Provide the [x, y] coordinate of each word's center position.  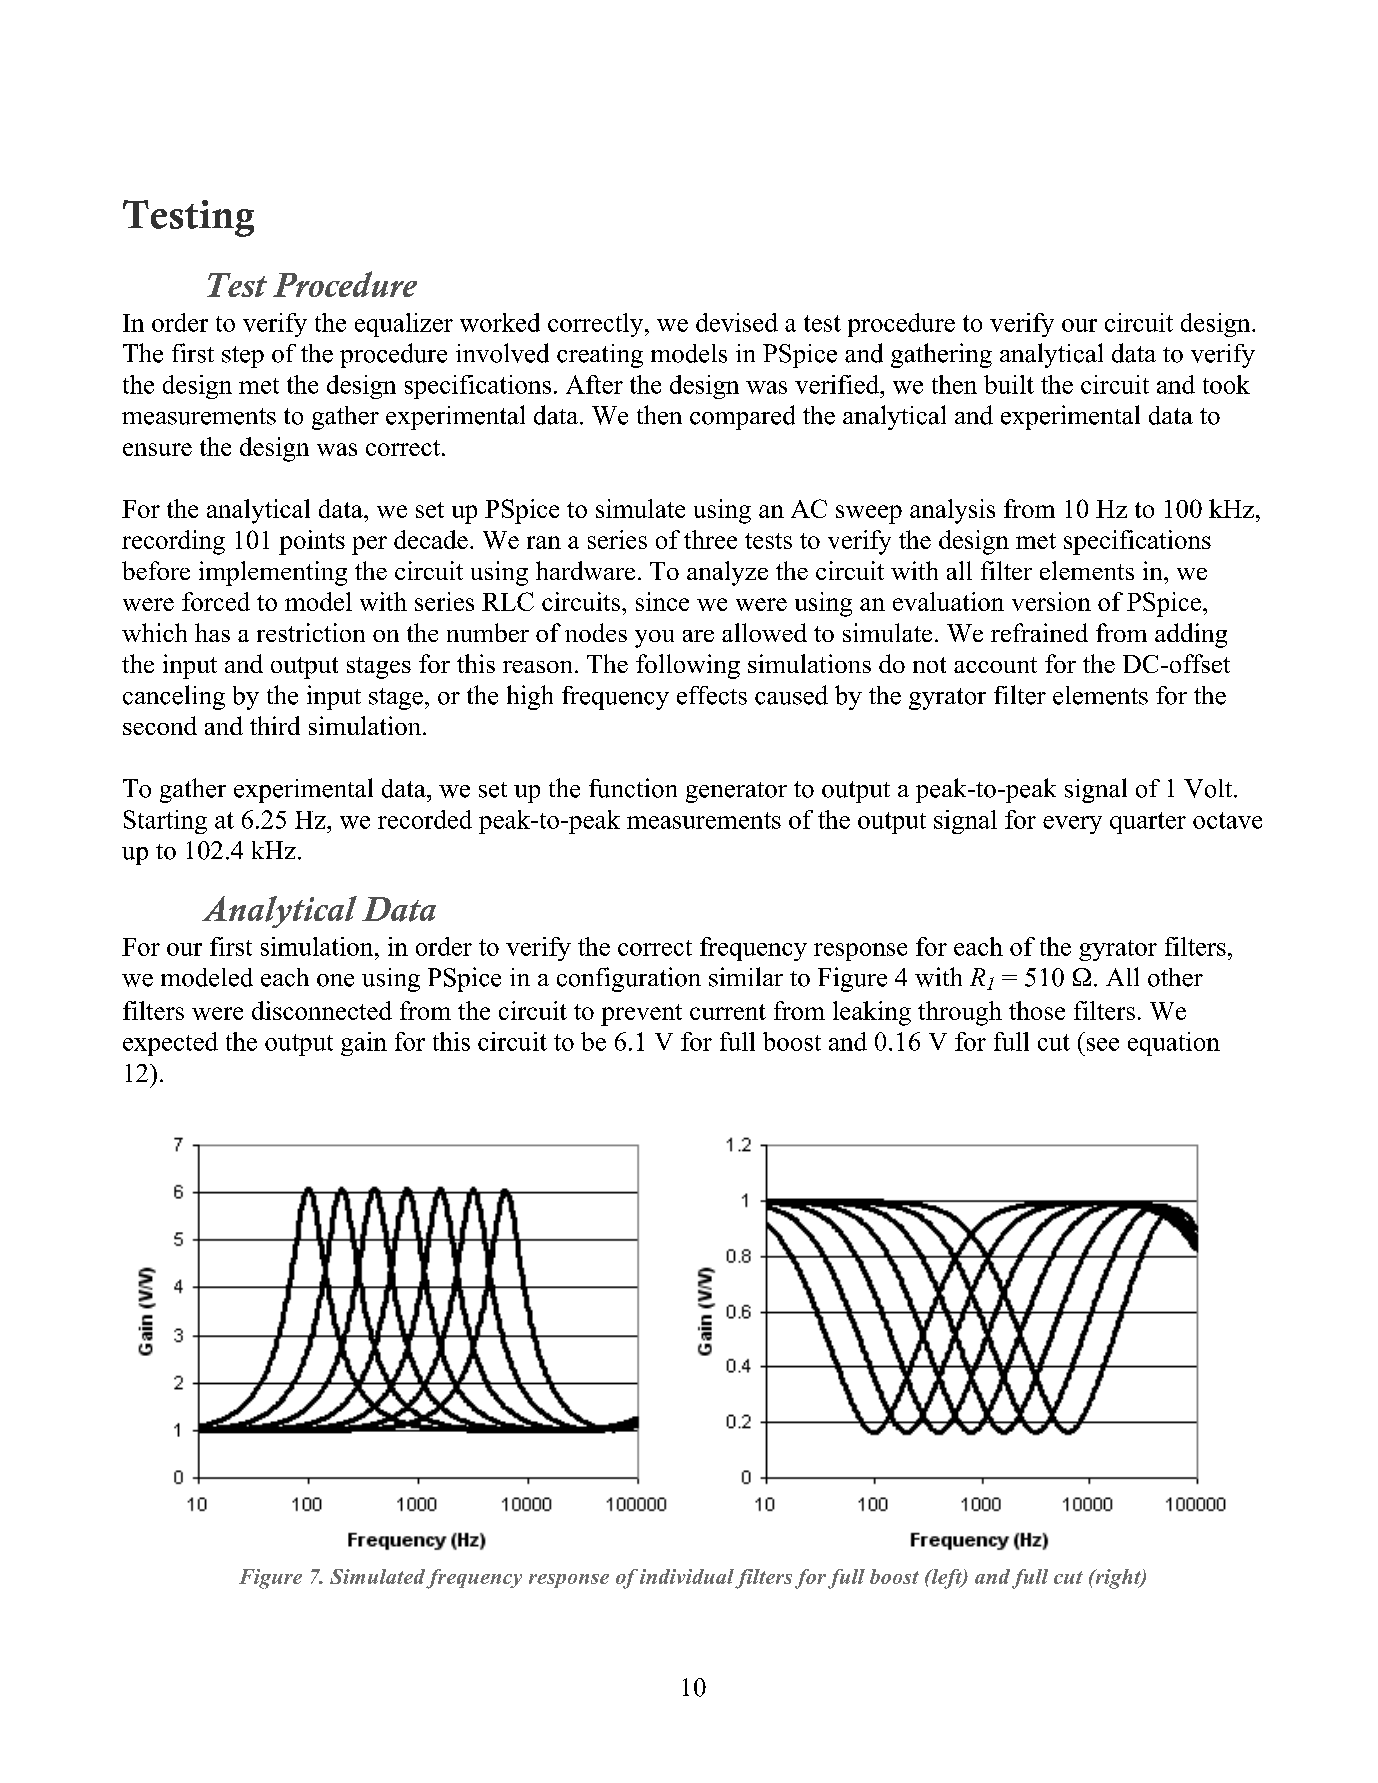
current [728, 1012]
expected [170, 1044]
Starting [165, 822]
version [1051, 601]
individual [687, 1576]
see [1103, 1044]
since [662, 601]
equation [1174, 1044]
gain [364, 1044]
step [243, 357]
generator [736, 792]
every [1072, 825]
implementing [273, 573]
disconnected [322, 1010]
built [1009, 384]
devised [737, 322]
